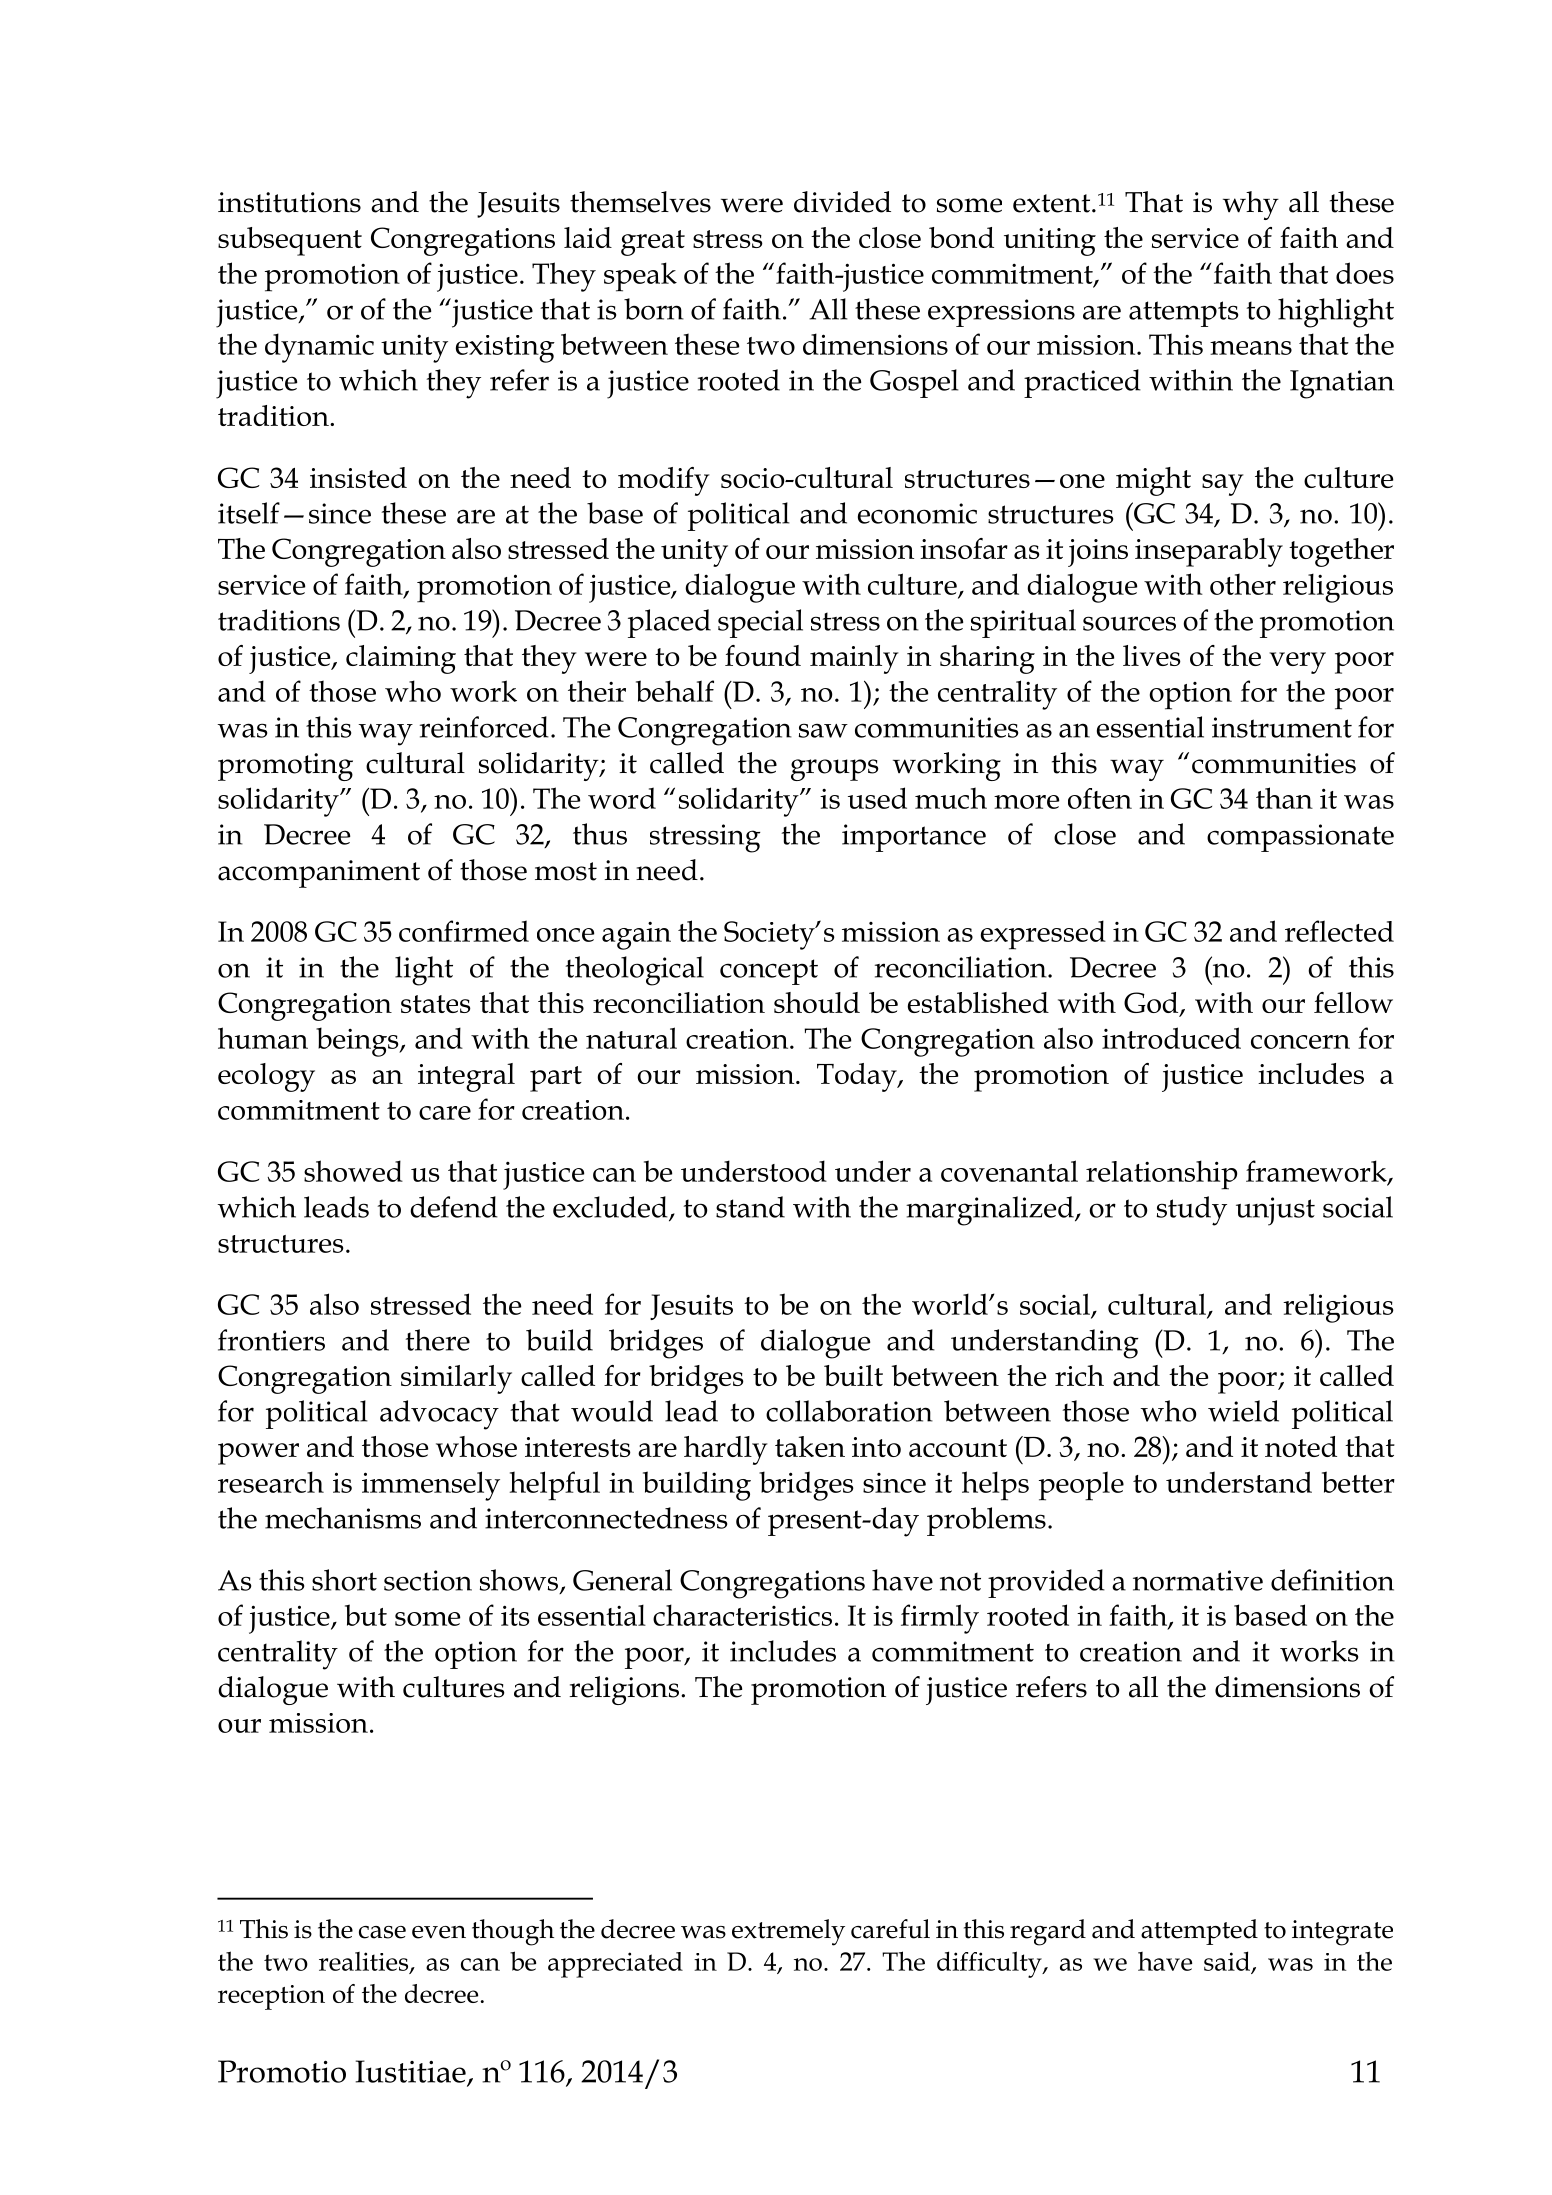 The width and height of the image is (1552, 2195). I want to click on case, so click(382, 1932).
